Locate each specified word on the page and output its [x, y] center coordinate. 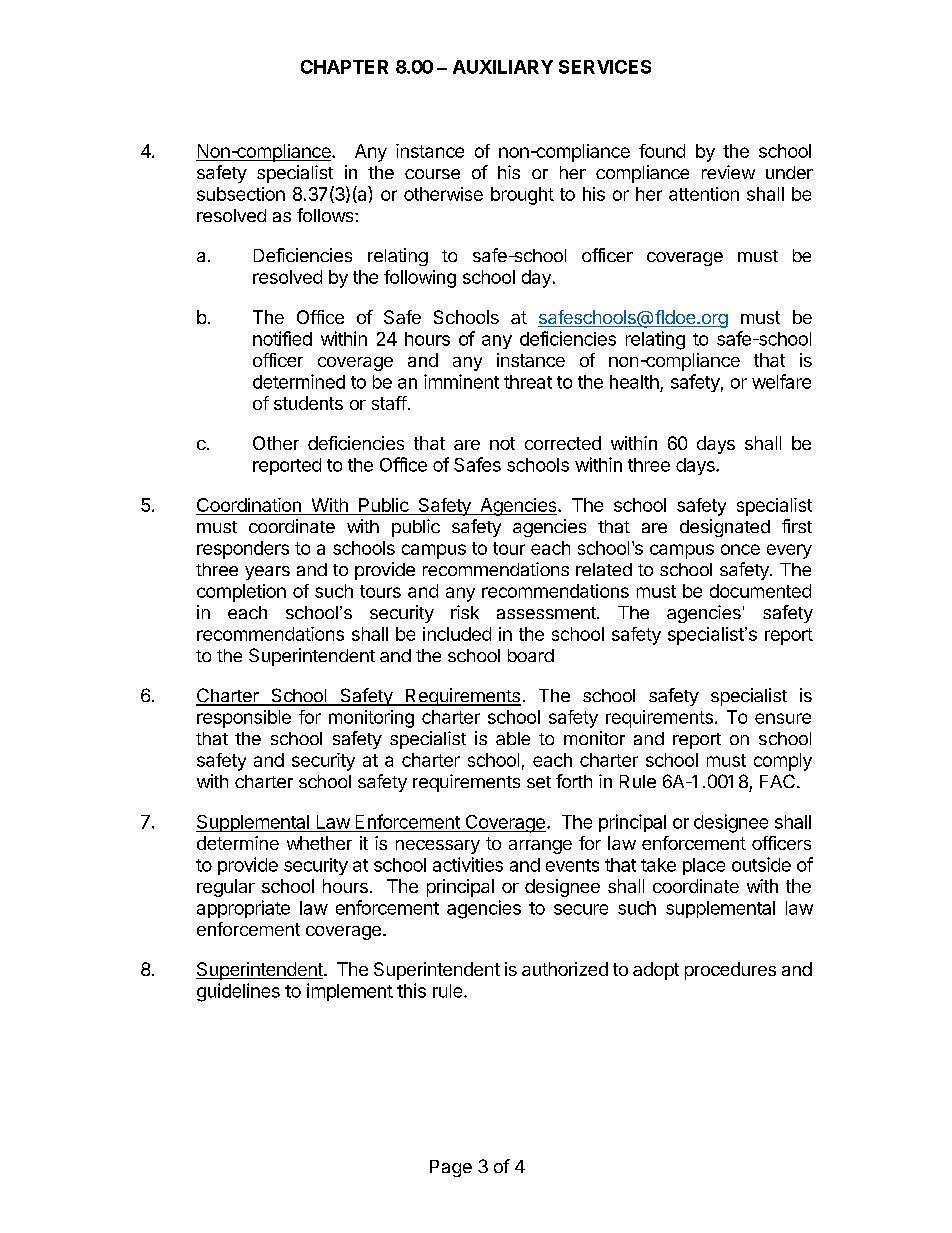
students [308, 403]
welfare [781, 381]
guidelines [238, 992]
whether [319, 843]
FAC [777, 781]
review [728, 172]
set [539, 782]
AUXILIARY [503, 67]
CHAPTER [344, 67]
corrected [563, 443]
